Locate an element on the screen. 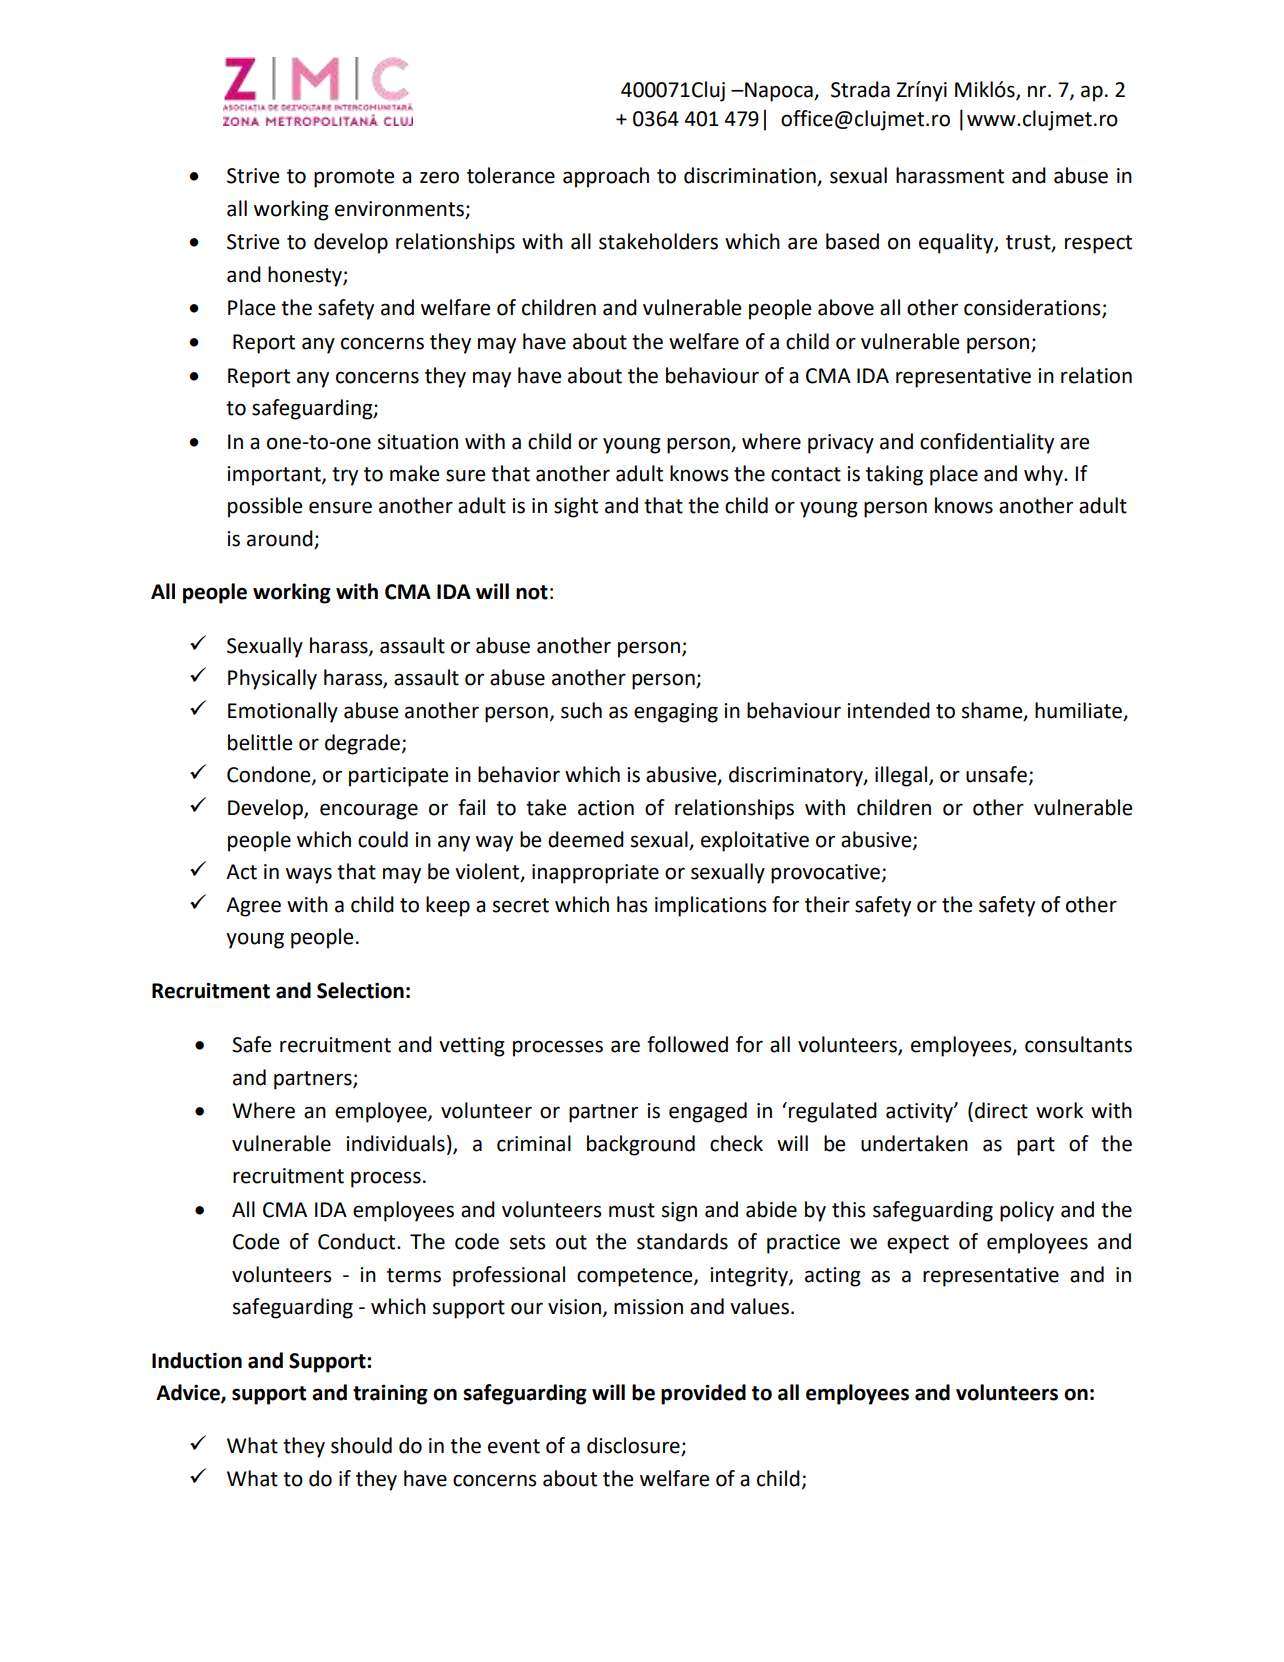 This screenshot has width=1284, height=1662. direct is located at coordinates (1001, 1110).
